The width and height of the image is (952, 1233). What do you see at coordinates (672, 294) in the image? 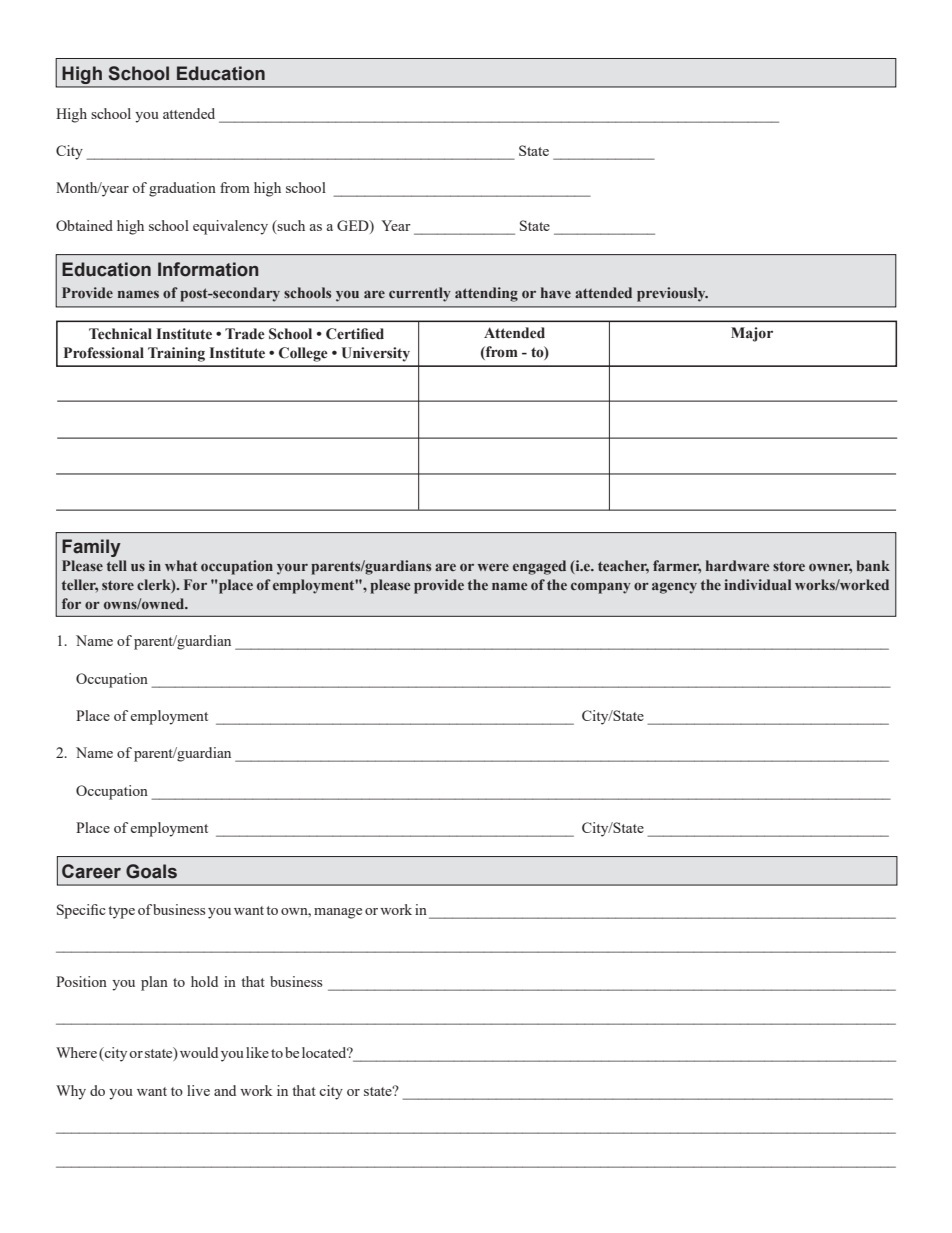
I see `previously` at bounding box center [672, 294].
